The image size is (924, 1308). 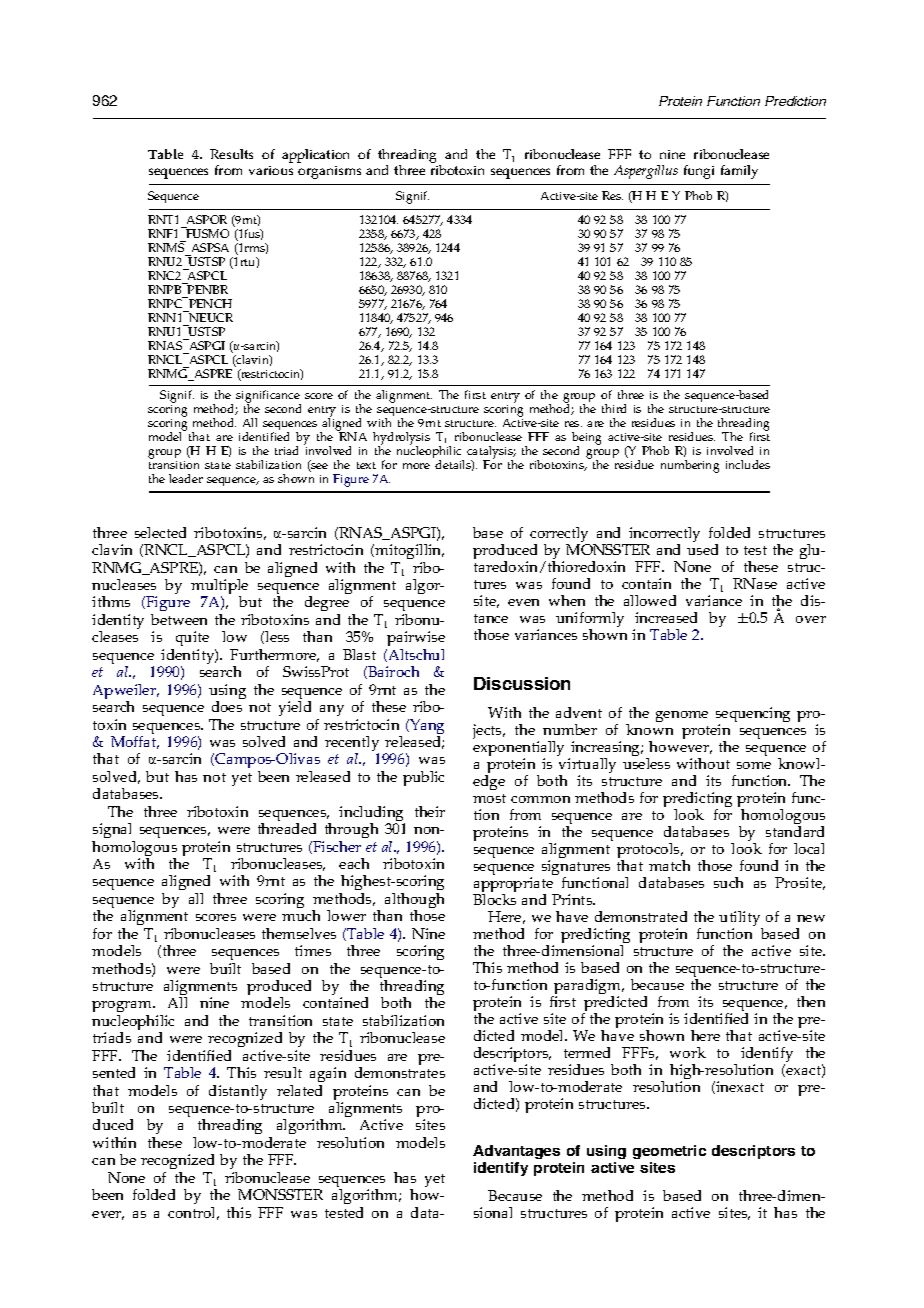 What do you see at coordinates (748, 464) in the image?
I see `includes` at bounding box center [748, 464].
